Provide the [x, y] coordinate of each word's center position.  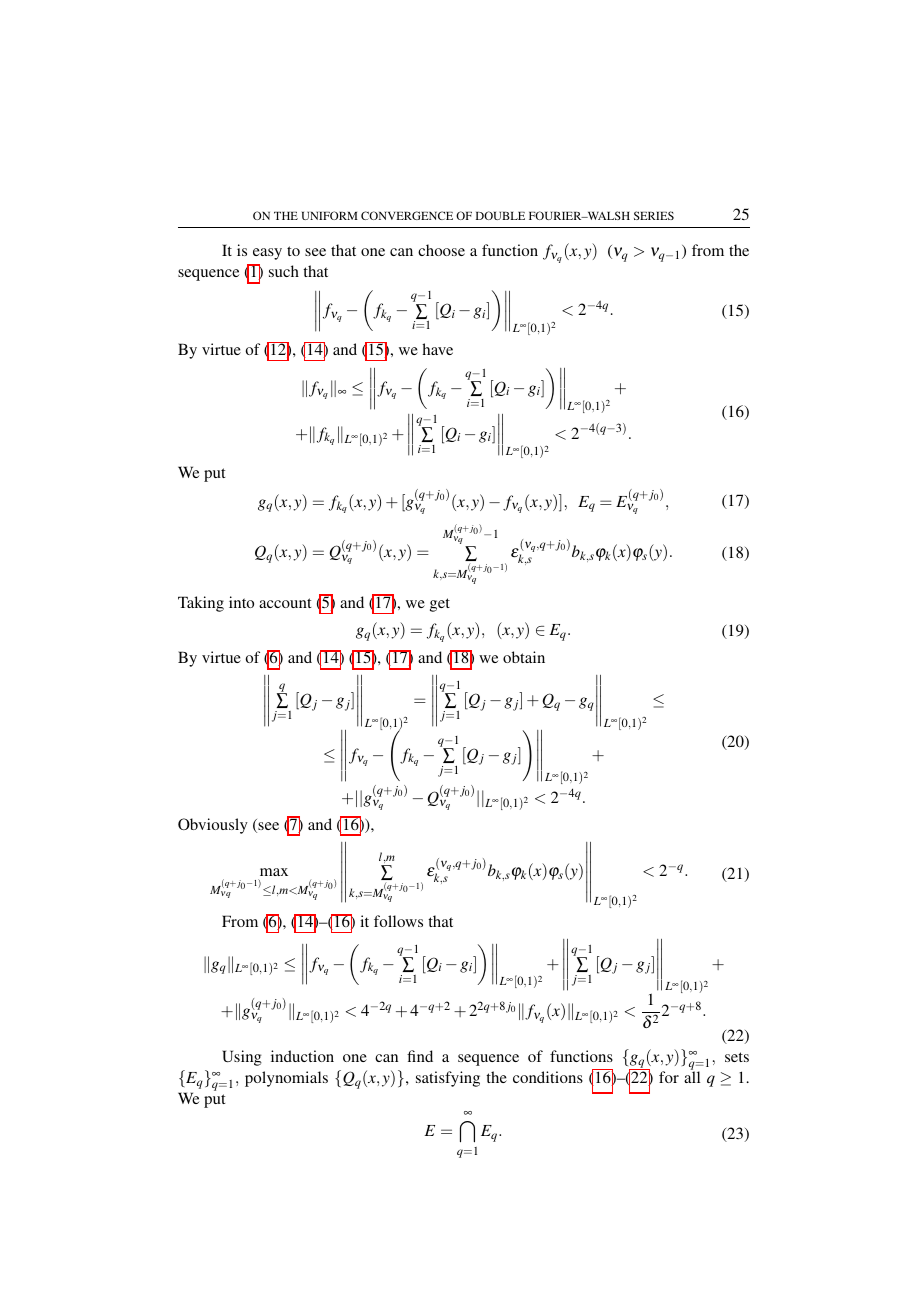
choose [441, 250]
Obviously [213, 826]
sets [737, 1057]
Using [242, 1058]
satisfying [448, 1079]
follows [398, 921]
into [241, 602]
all [692, 1077]
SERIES [654, 215]
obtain [524, 657]
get [440, 605]
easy [267, 254]
